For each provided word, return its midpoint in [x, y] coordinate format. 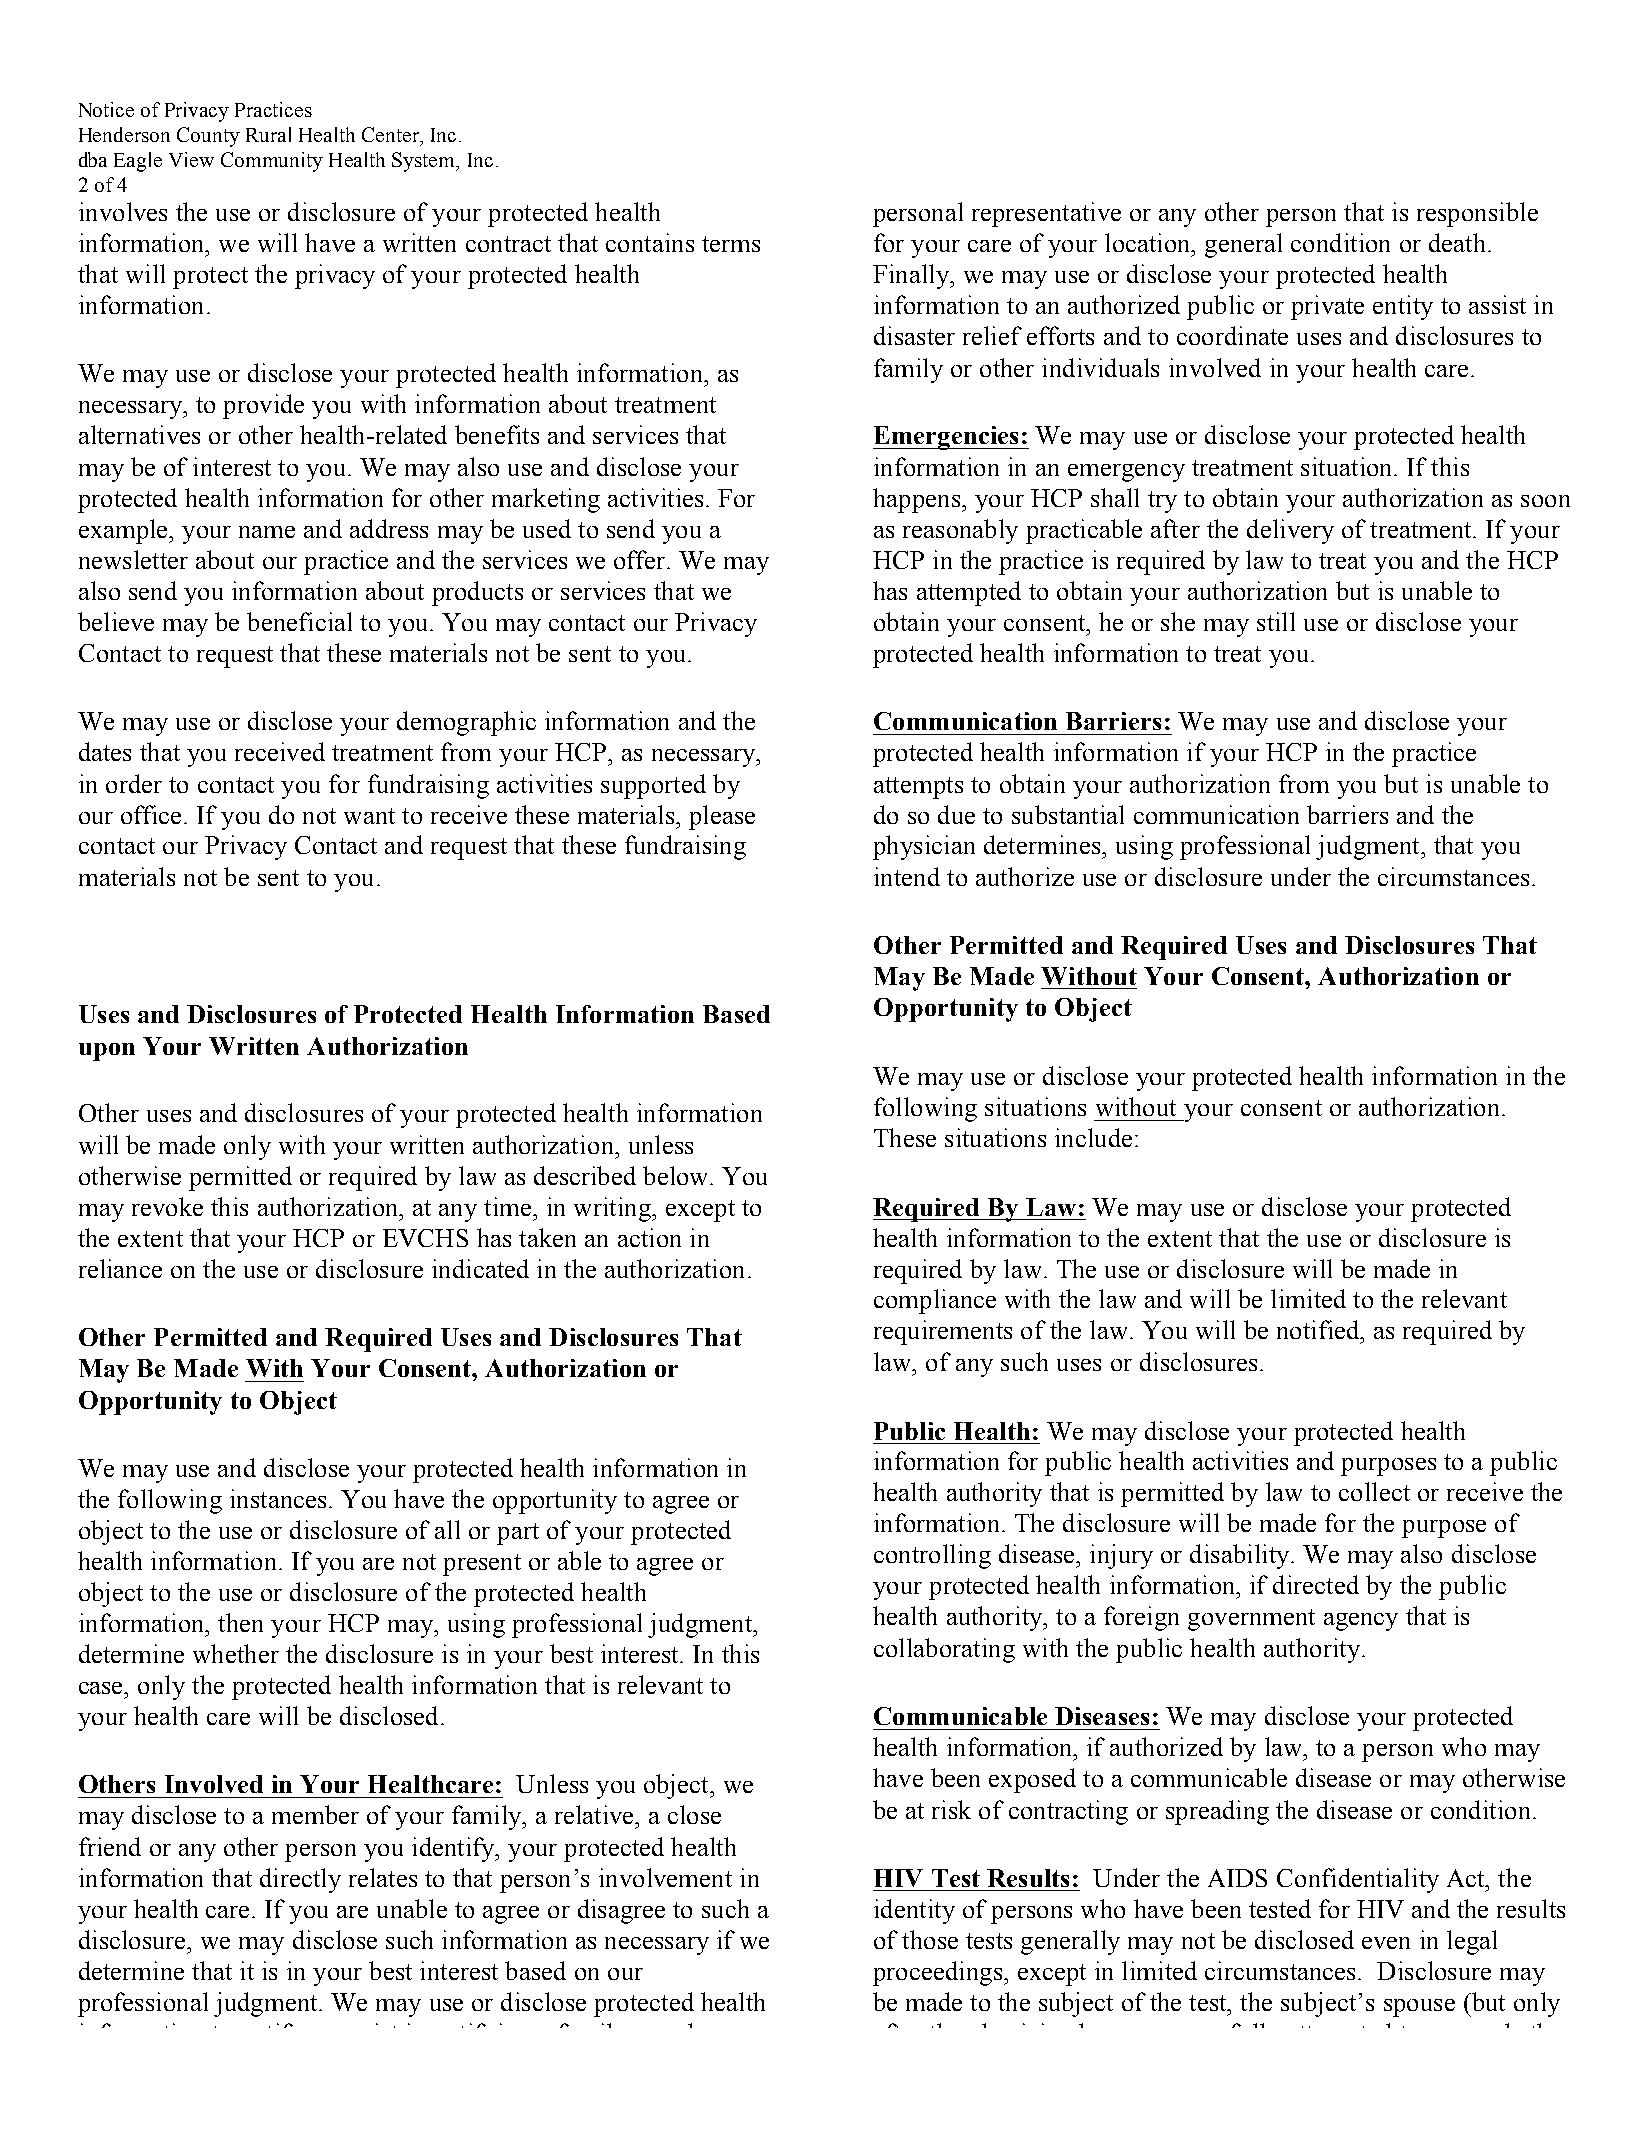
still [1276, 621]
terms [731, 244]
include [1093, 1137]
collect [1374, 1491]
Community [272, 162]
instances [278, 1498]
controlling [932, 1556]
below [677, 1175]
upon [107, 1052]
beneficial [299, 621]
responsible [1477, 214]
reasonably [960, 531]
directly [300, 1880]
